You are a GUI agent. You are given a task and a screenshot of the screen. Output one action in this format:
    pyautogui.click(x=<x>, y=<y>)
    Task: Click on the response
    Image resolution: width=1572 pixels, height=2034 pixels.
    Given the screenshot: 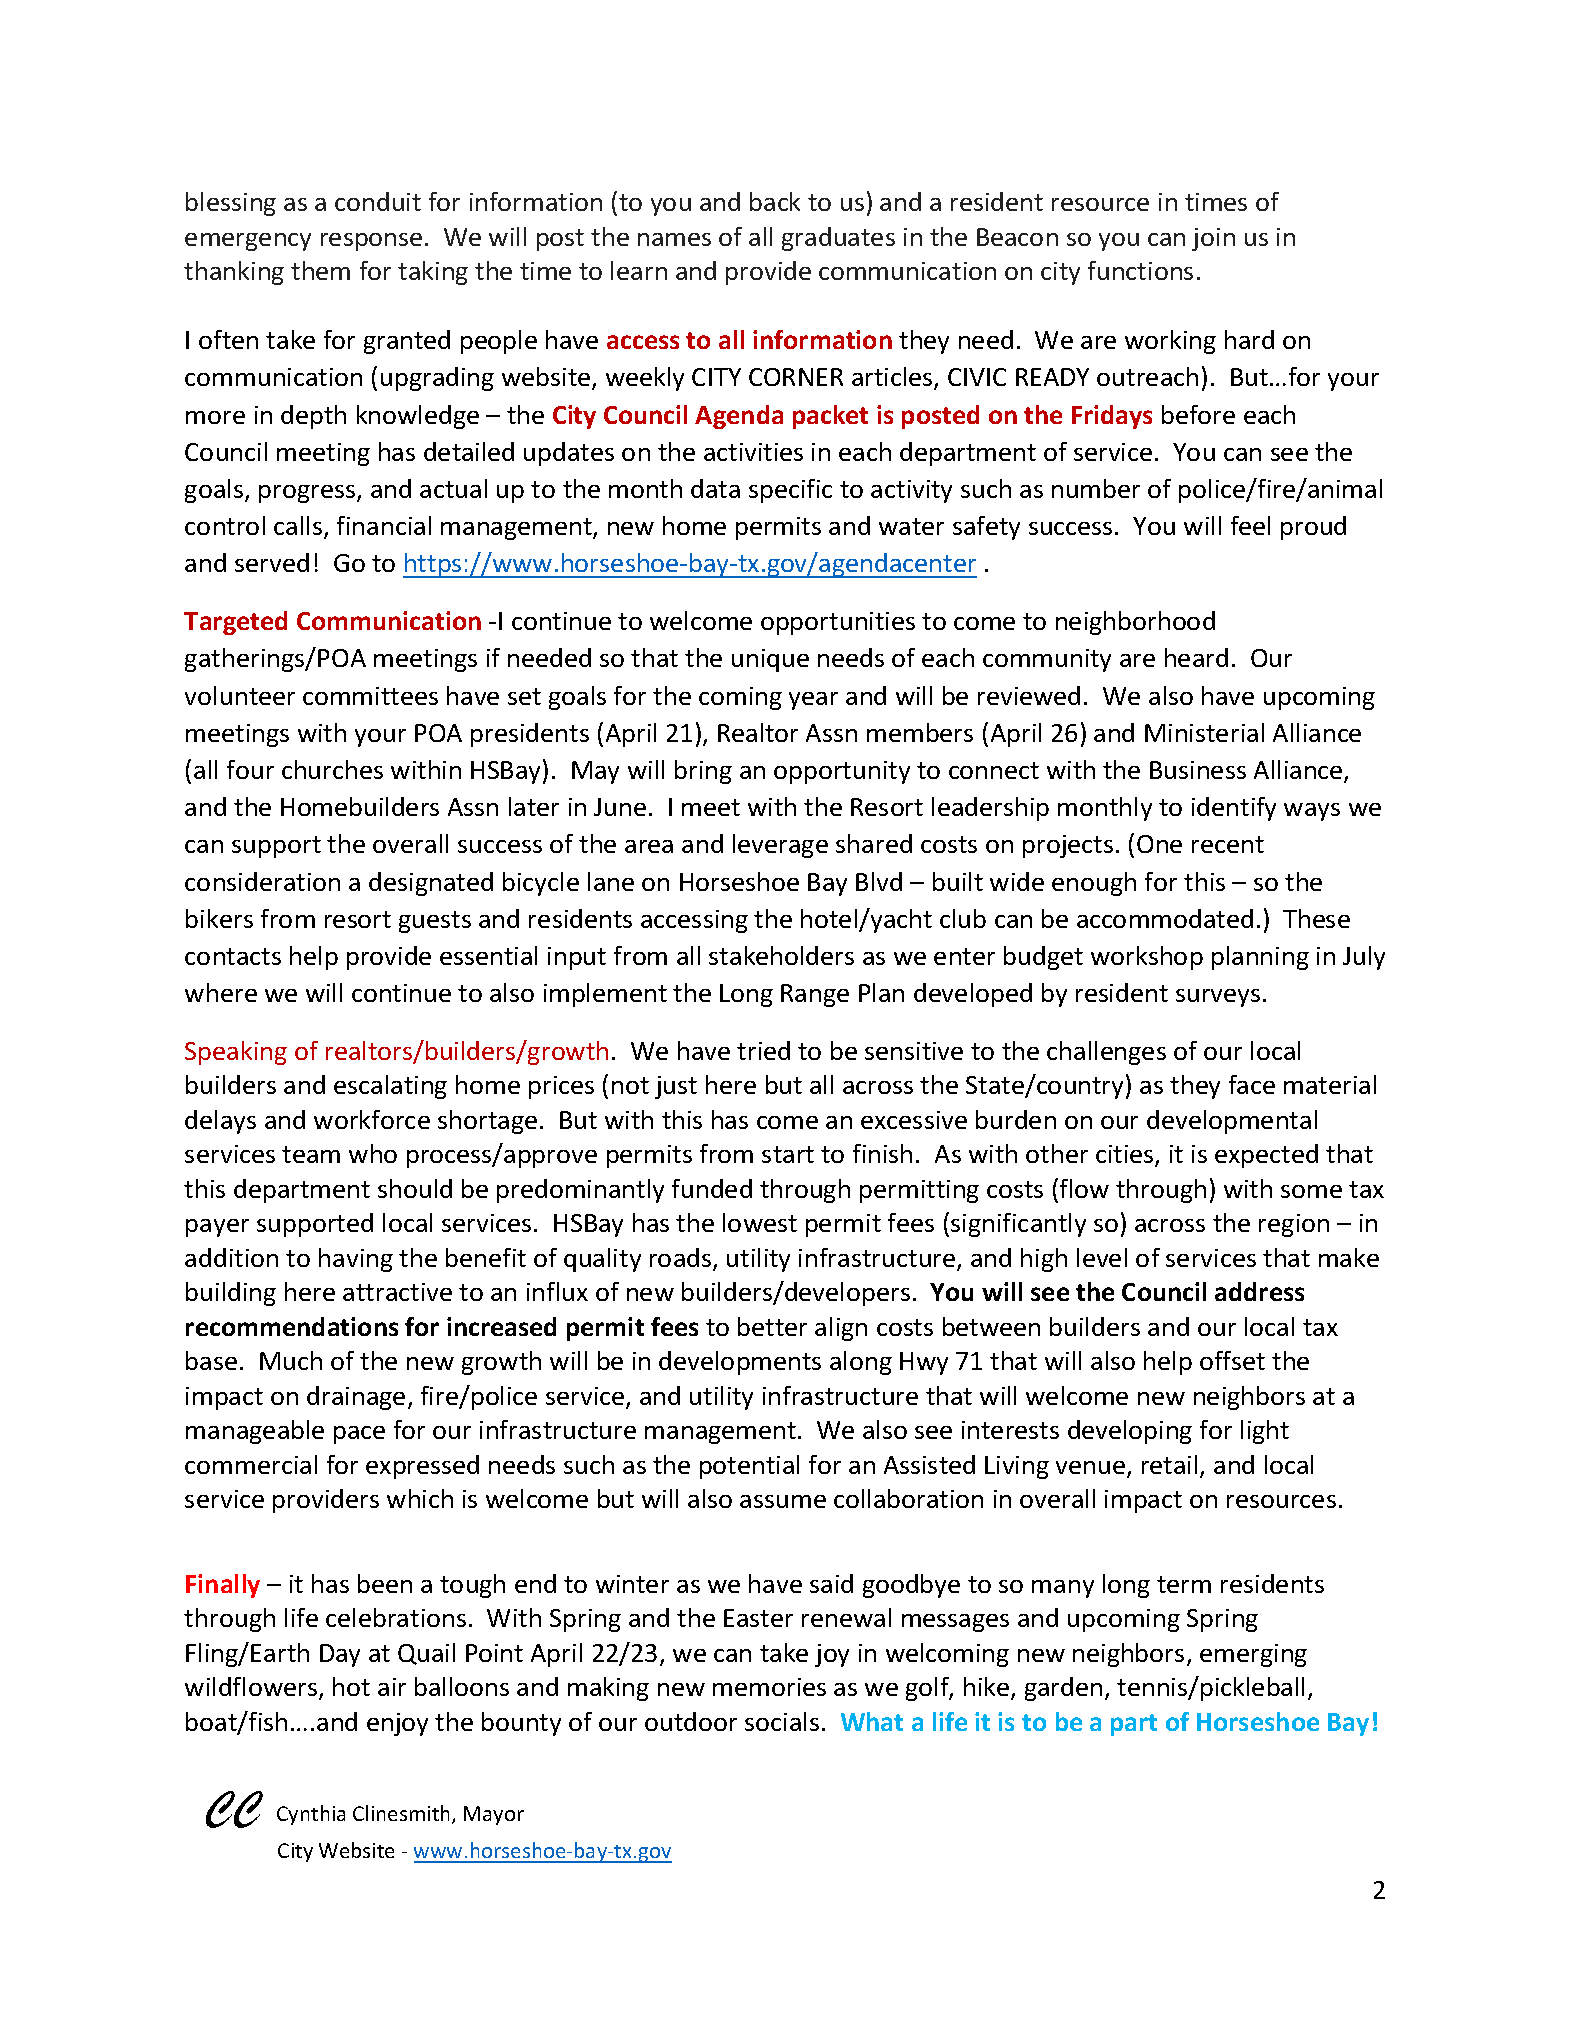 What is the action you would take?
    pyautogui.click(x=371, y=242)
